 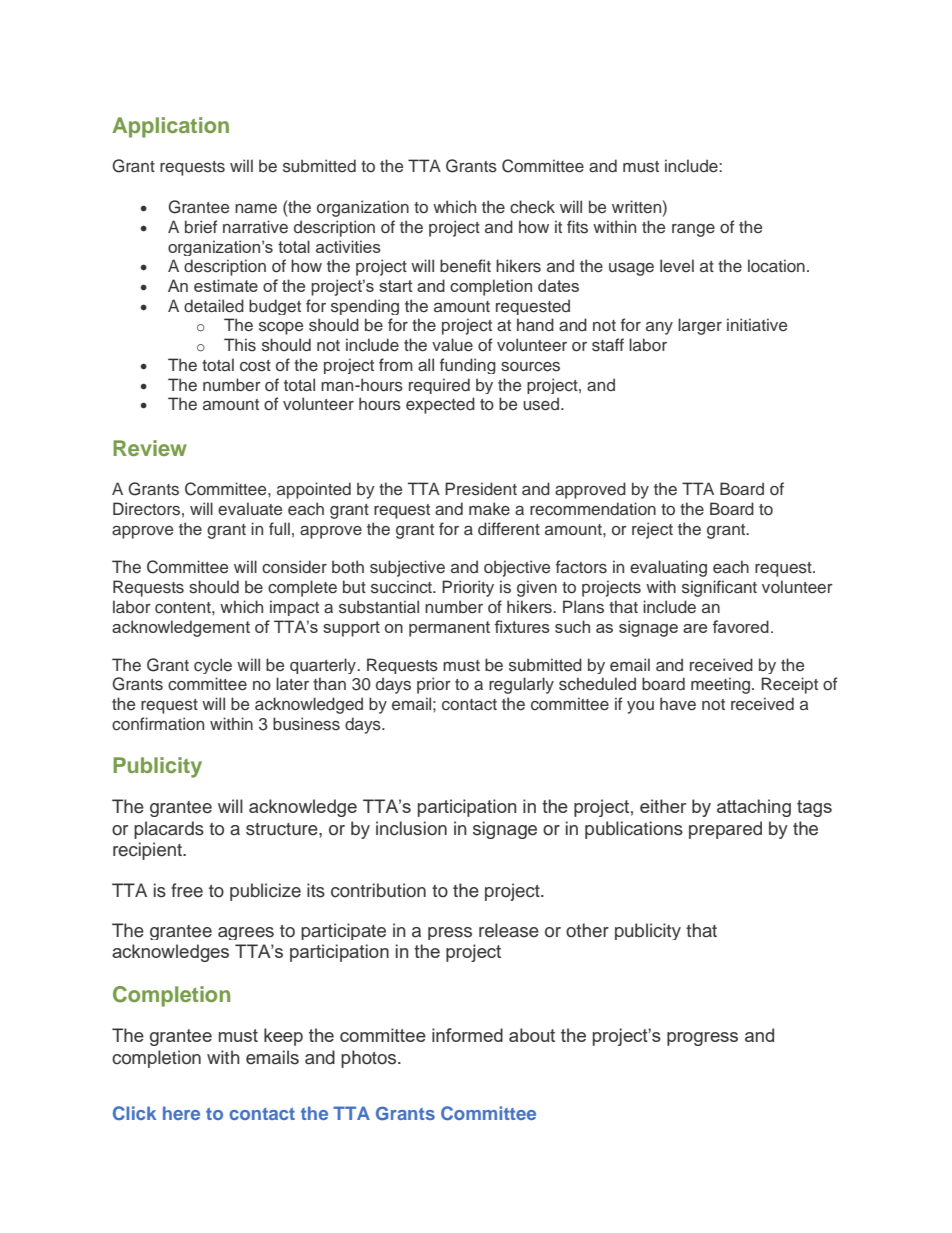 What do you see at coordinates (693, 230) in the image?
I see `range` at bounding box center [693, 230].
